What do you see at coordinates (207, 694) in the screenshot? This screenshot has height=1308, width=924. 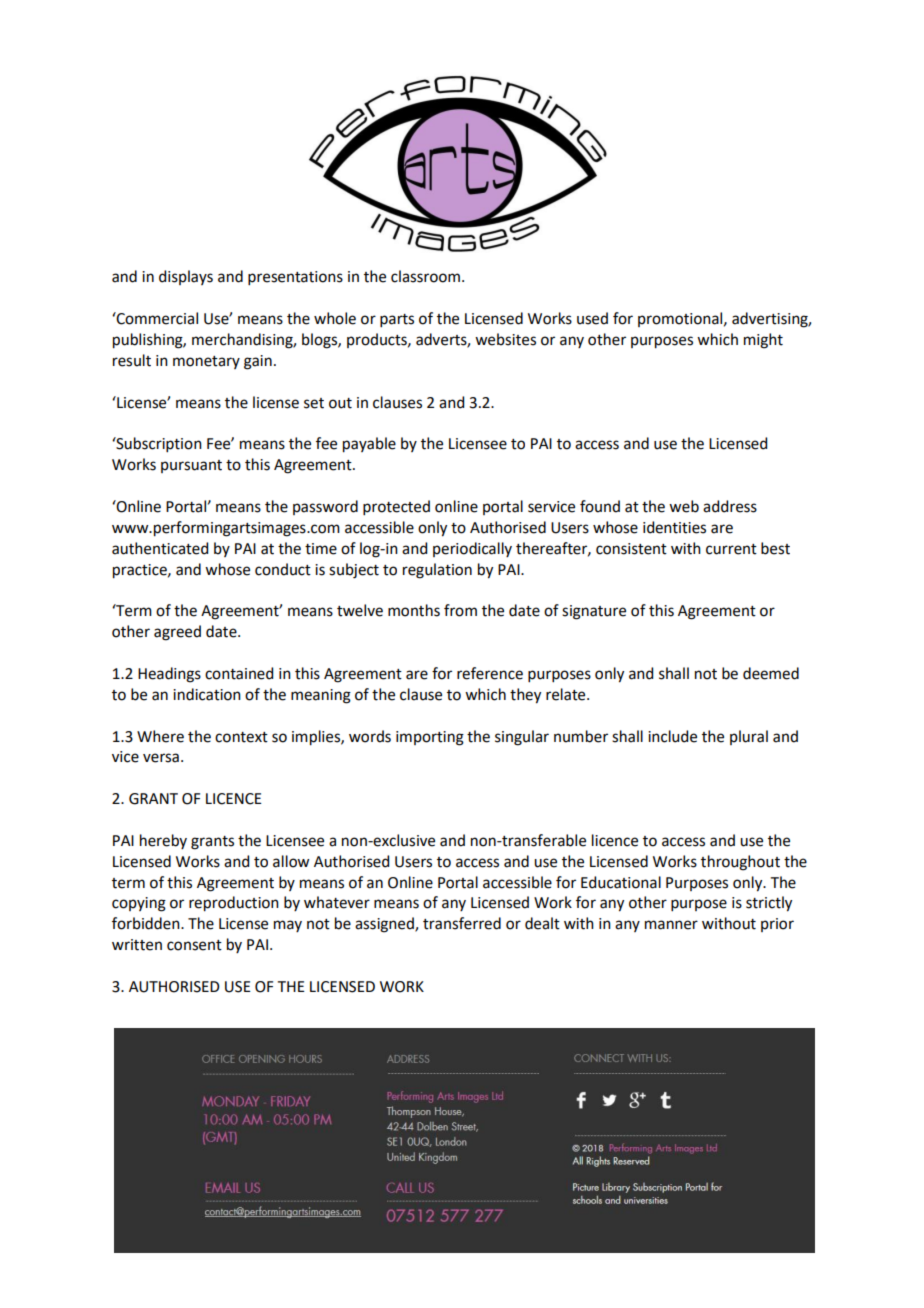 I see `indication` at bounding box center [207, 694].
